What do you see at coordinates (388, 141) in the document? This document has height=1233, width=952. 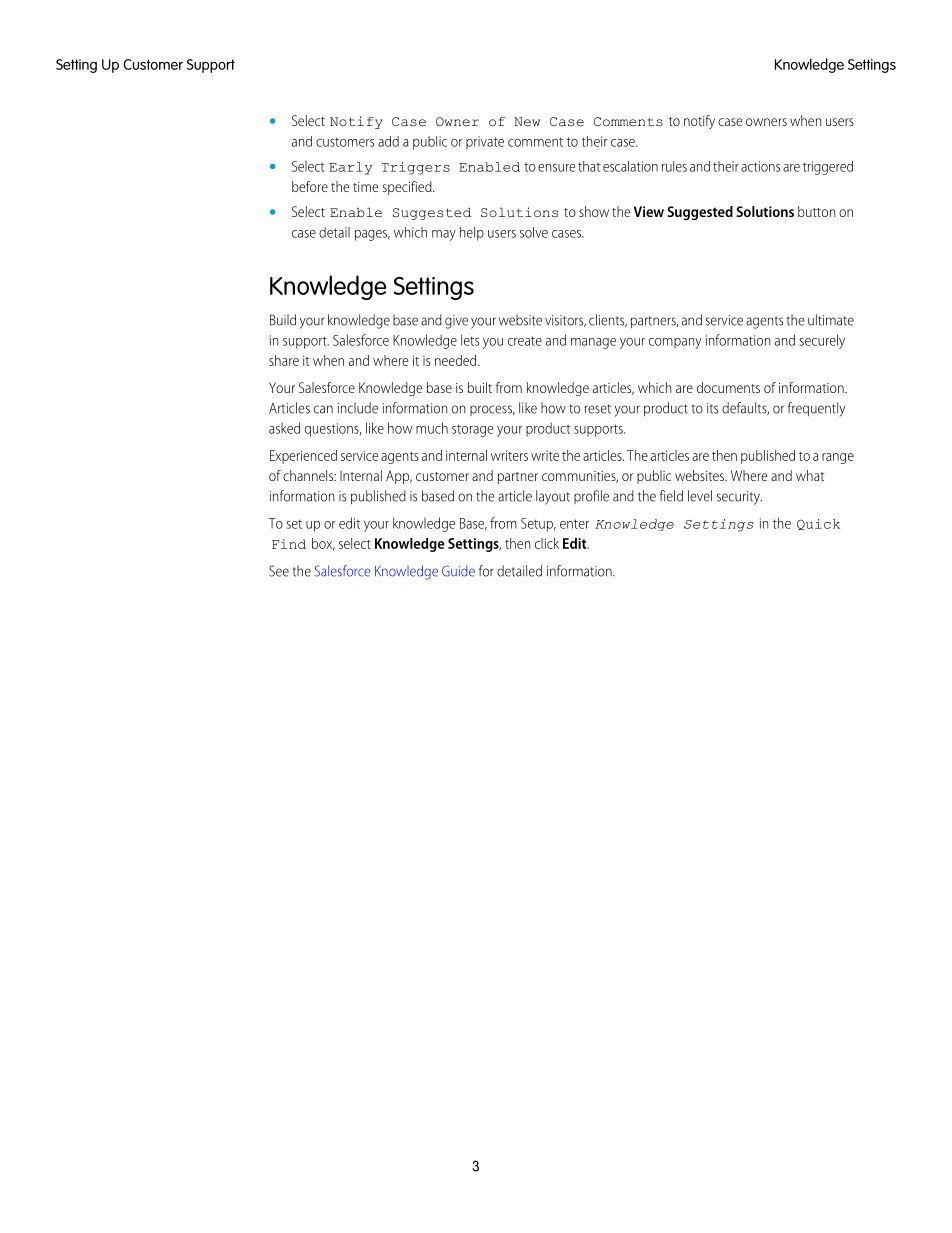 I see `add` at bounding box center [388, 141].
